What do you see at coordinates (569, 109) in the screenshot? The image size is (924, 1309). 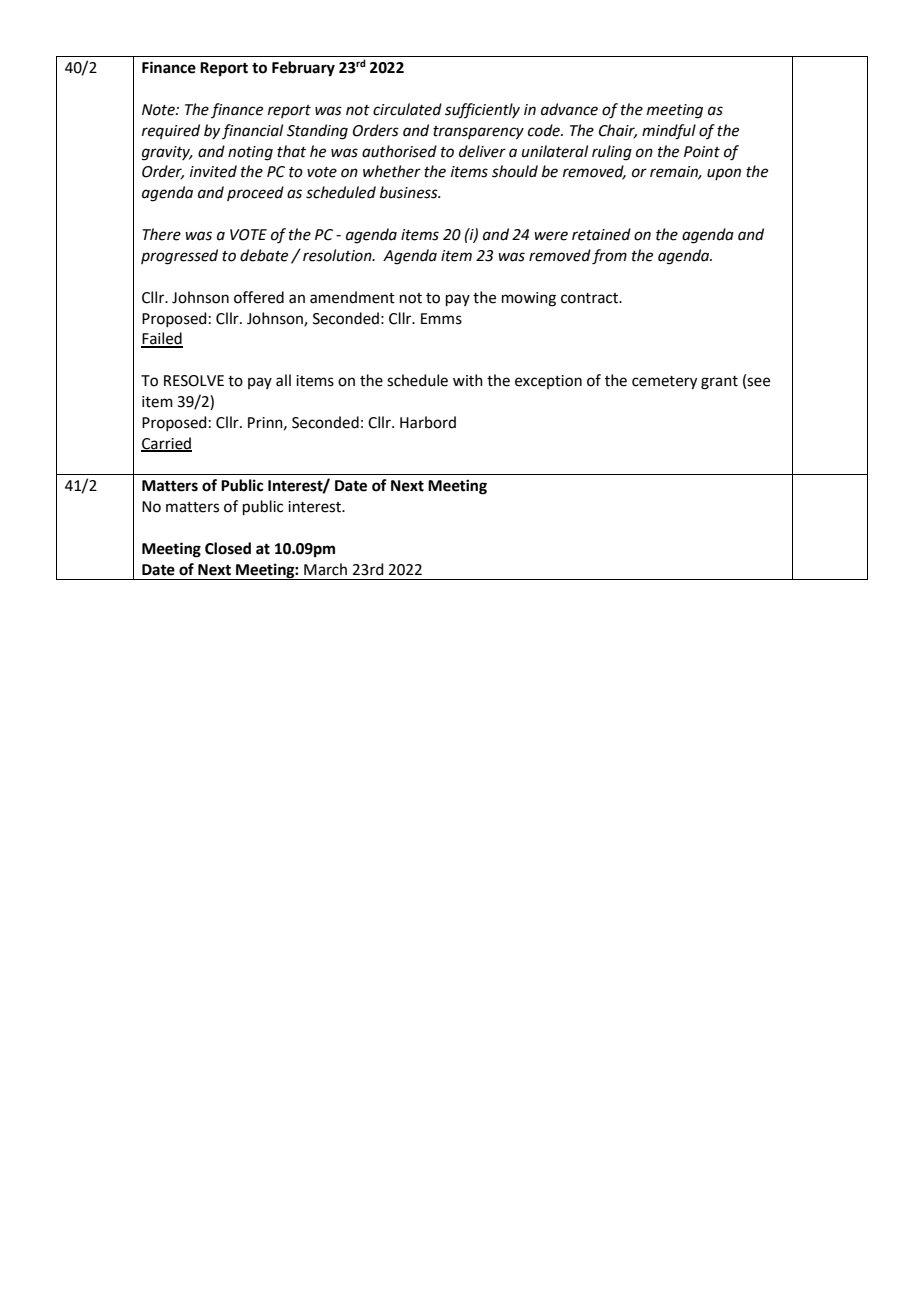 I see `advance` at bounding box center [569, 109].
